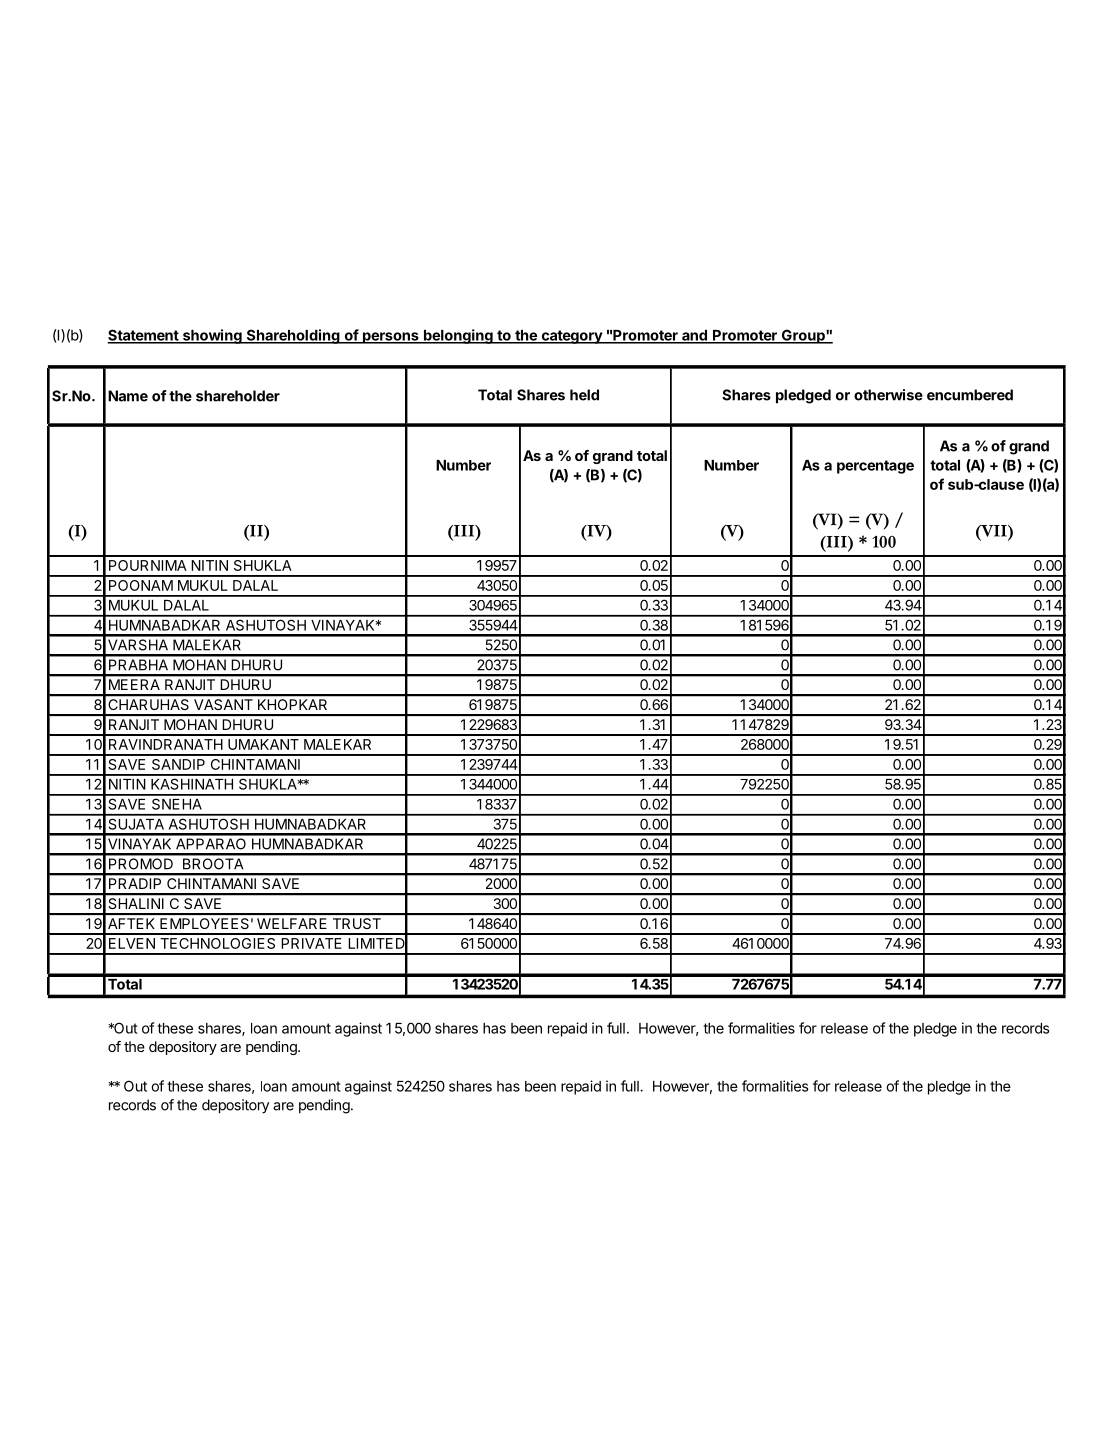 The height and width of the screenshot is (1443, 1115). Describe the element at coordinates (311, 943) in the screenshot. I see `PRIVATE` at that location.
